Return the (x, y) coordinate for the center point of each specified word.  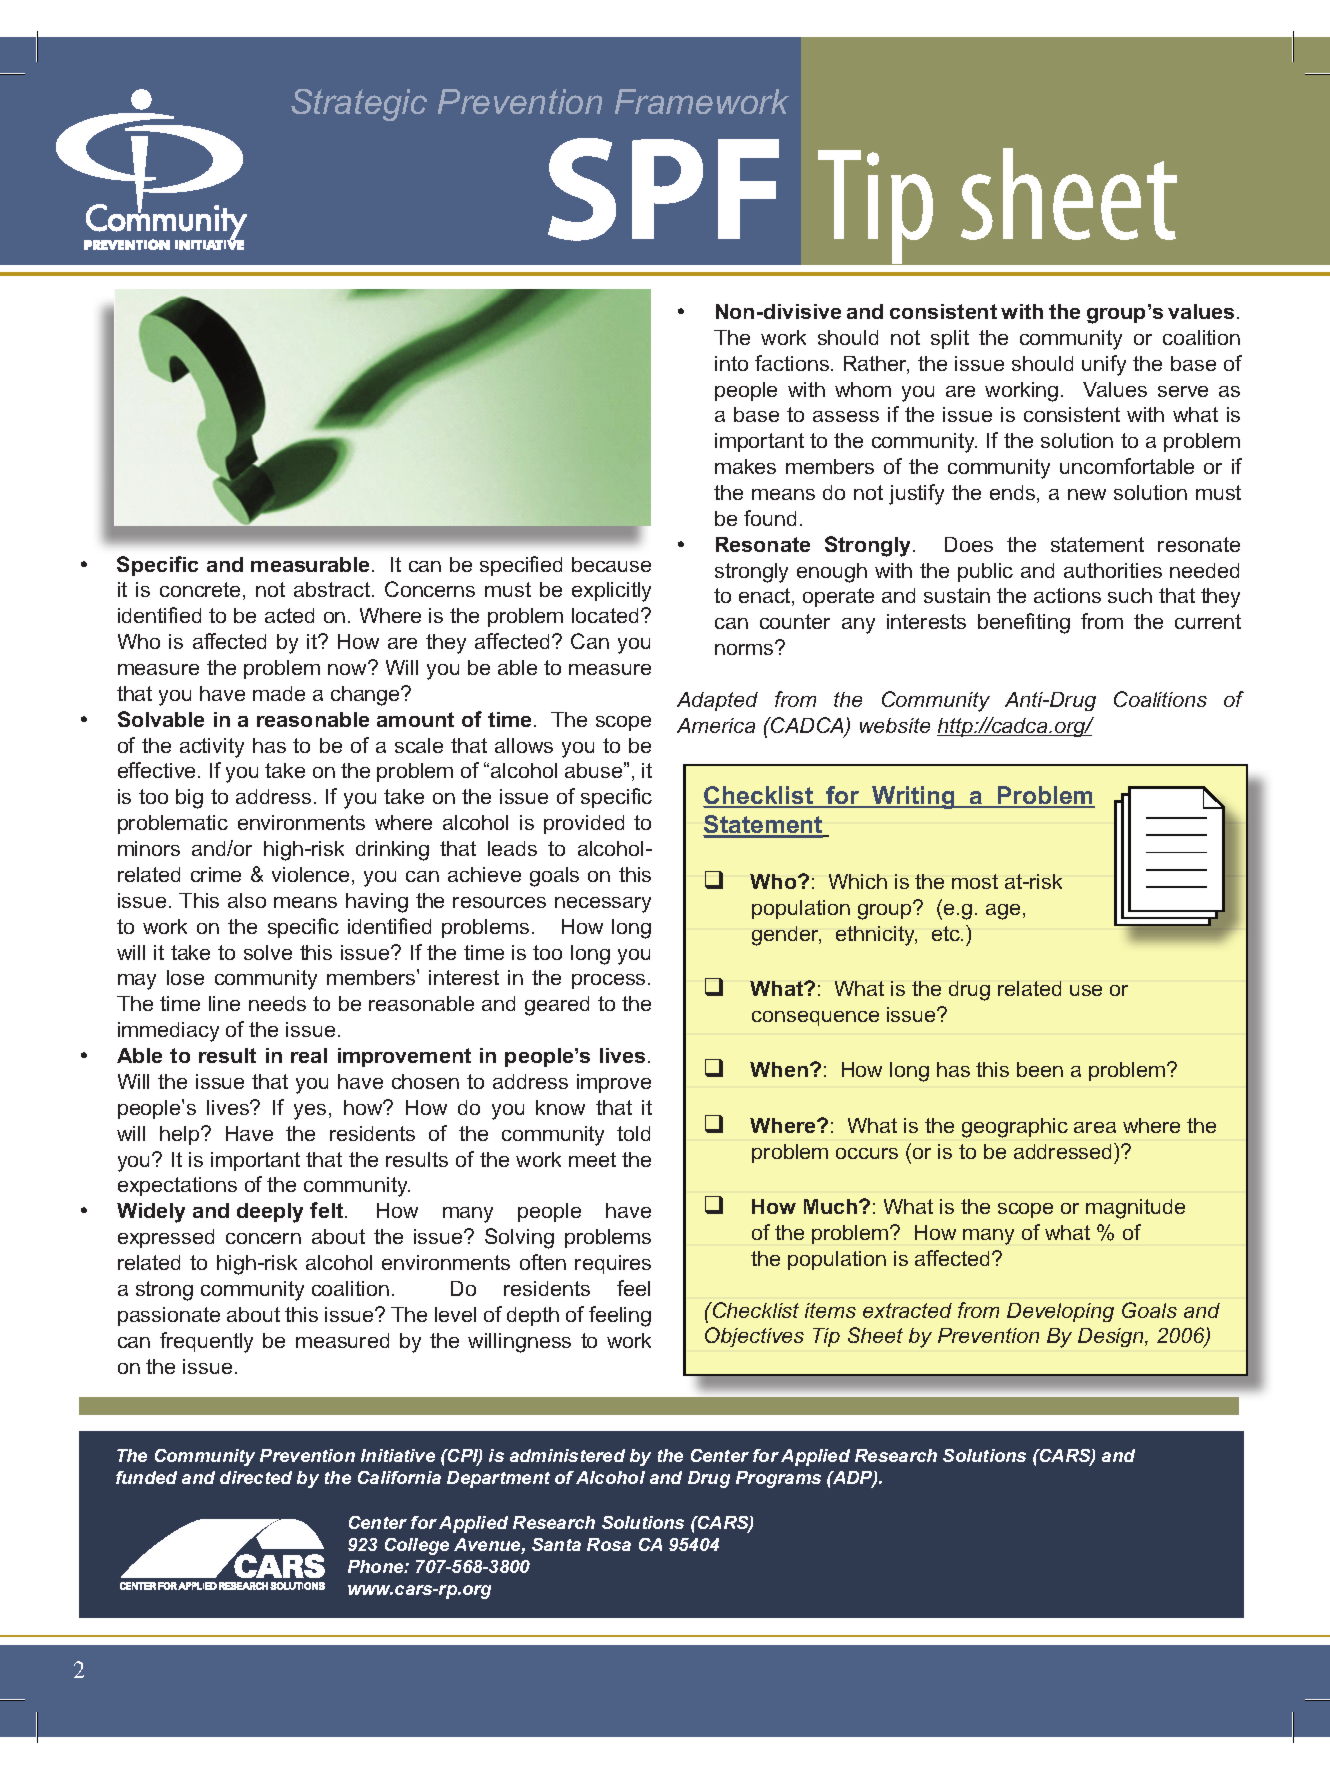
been (1040, 1069)
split (950, 339)
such (1130, 595)
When (779, 1069)
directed (256, 1477)
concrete (202, 591)
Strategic (359, 105)
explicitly (611, 592)
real (309, 1055)
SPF (663, 189)
